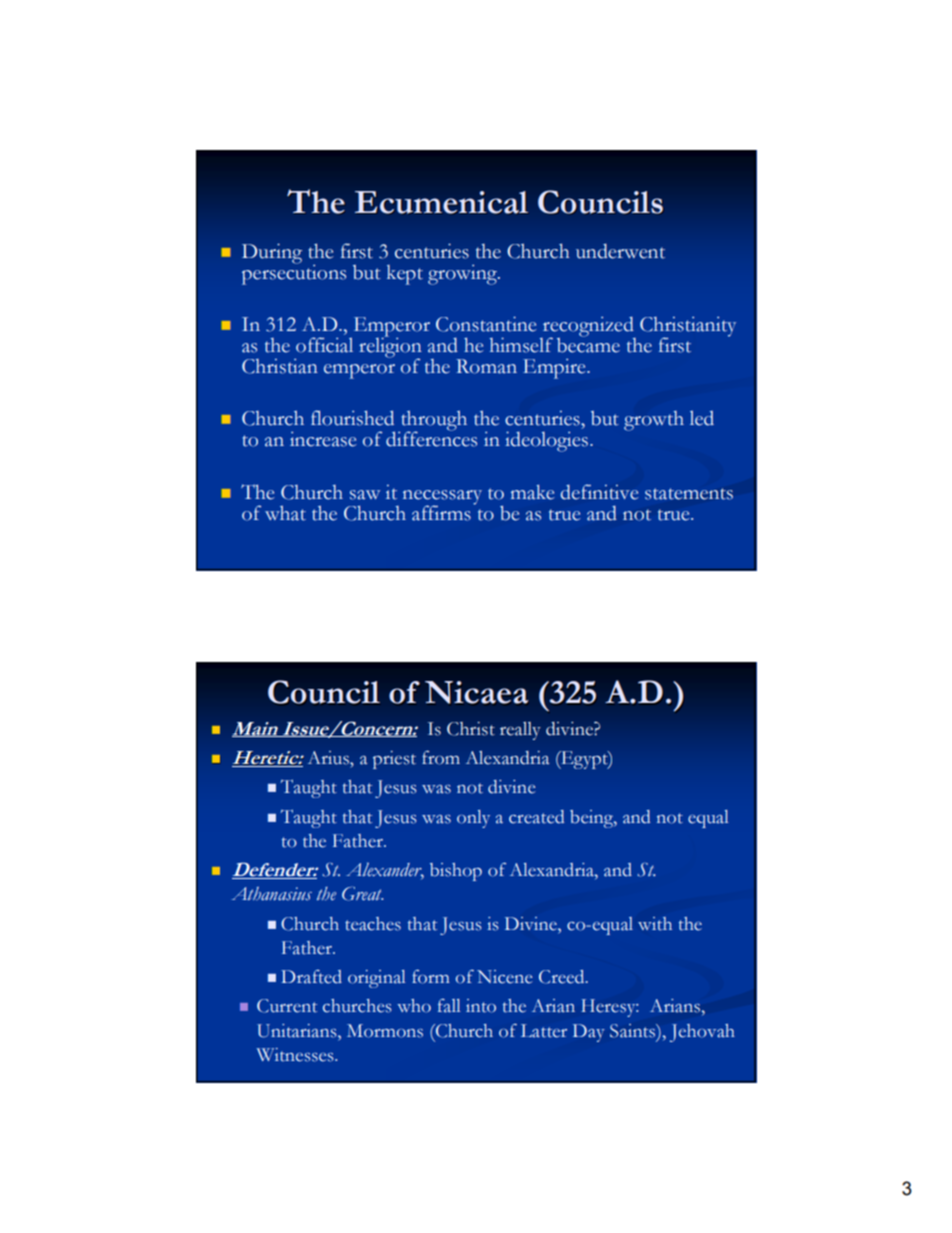 The height and width of the screenshot is (1233, 952). Describe the element at coordinates (365, 495) in the screenshot. I see `saw` at that location.
